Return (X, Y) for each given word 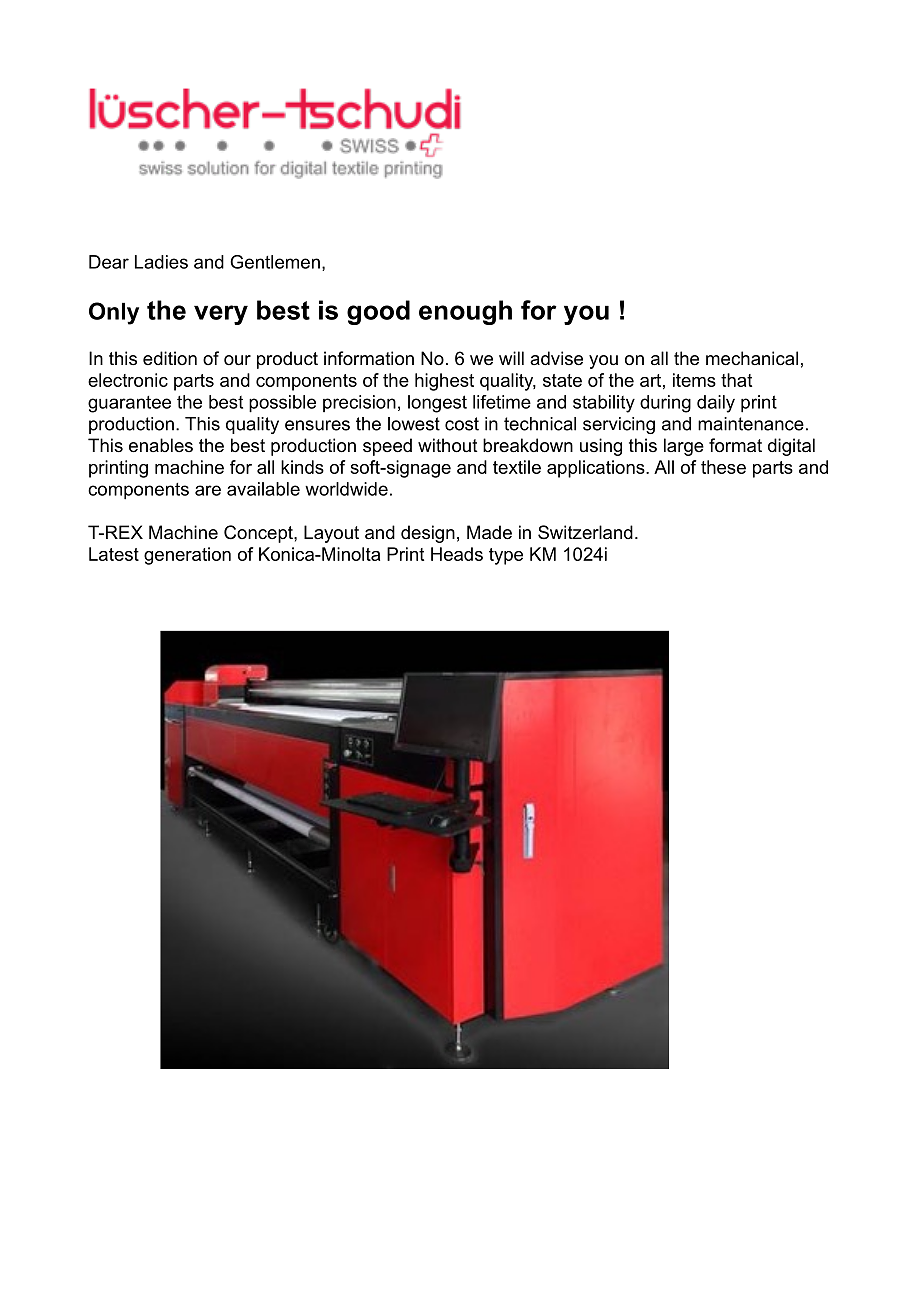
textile (517, 467)
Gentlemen (275, 262)
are (208, 490)
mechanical (752, 358)
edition (170, 358)
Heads (457, 554)
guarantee (129, 404)
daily (716, 404)
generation (187, 556)
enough (465, 312)
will (511, 358)
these (723, 467)
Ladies (161, 262)
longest (437, 404)
